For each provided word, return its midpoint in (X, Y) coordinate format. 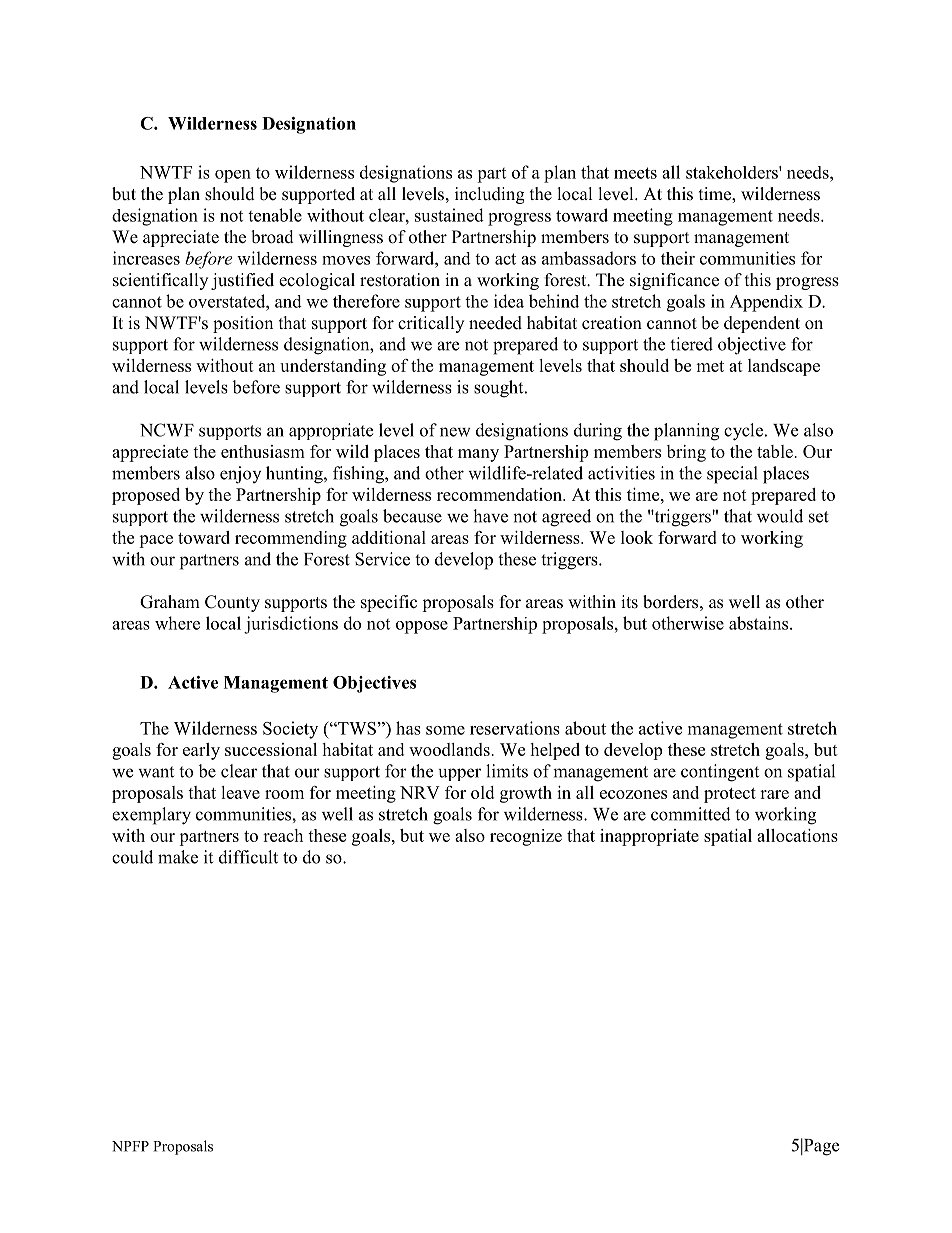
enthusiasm (263, 451)
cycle (743, 432)
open (233, 176)
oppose (422, 627)
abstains (760, 623)
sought (500, 389)
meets (635, 173)
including (489, 195)
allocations (797, 835)
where (177, 623)
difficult (248, 857)
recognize (526, 837)
